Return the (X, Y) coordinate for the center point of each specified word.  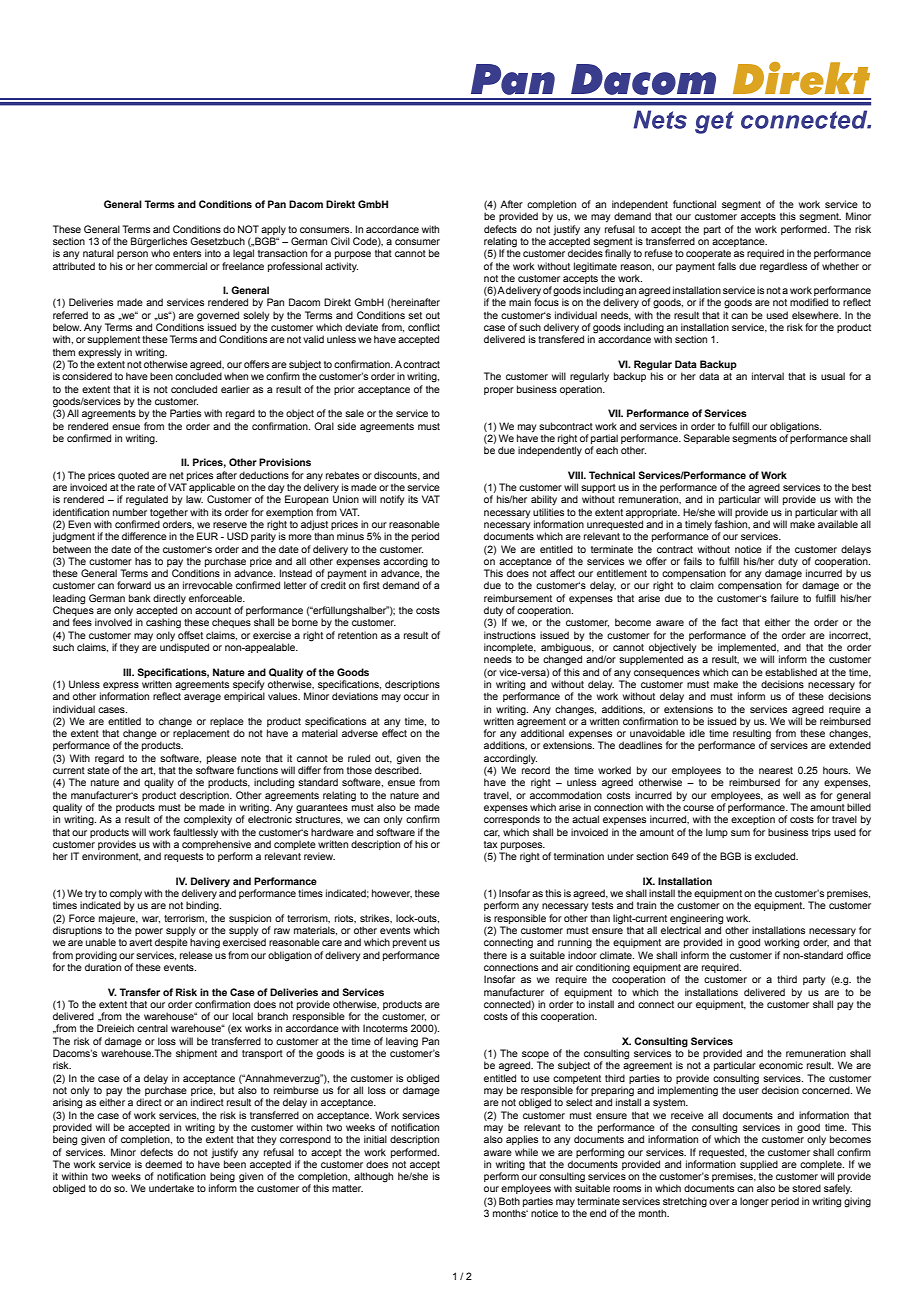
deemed (163, 1164)
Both (509, 1201)
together (169, 513)
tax (491, 844)
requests (183, 857)
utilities (548, 512)
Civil (340, 241)
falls (727, 266)
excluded (776, 856)
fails (693, 561)
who (160, 253)
